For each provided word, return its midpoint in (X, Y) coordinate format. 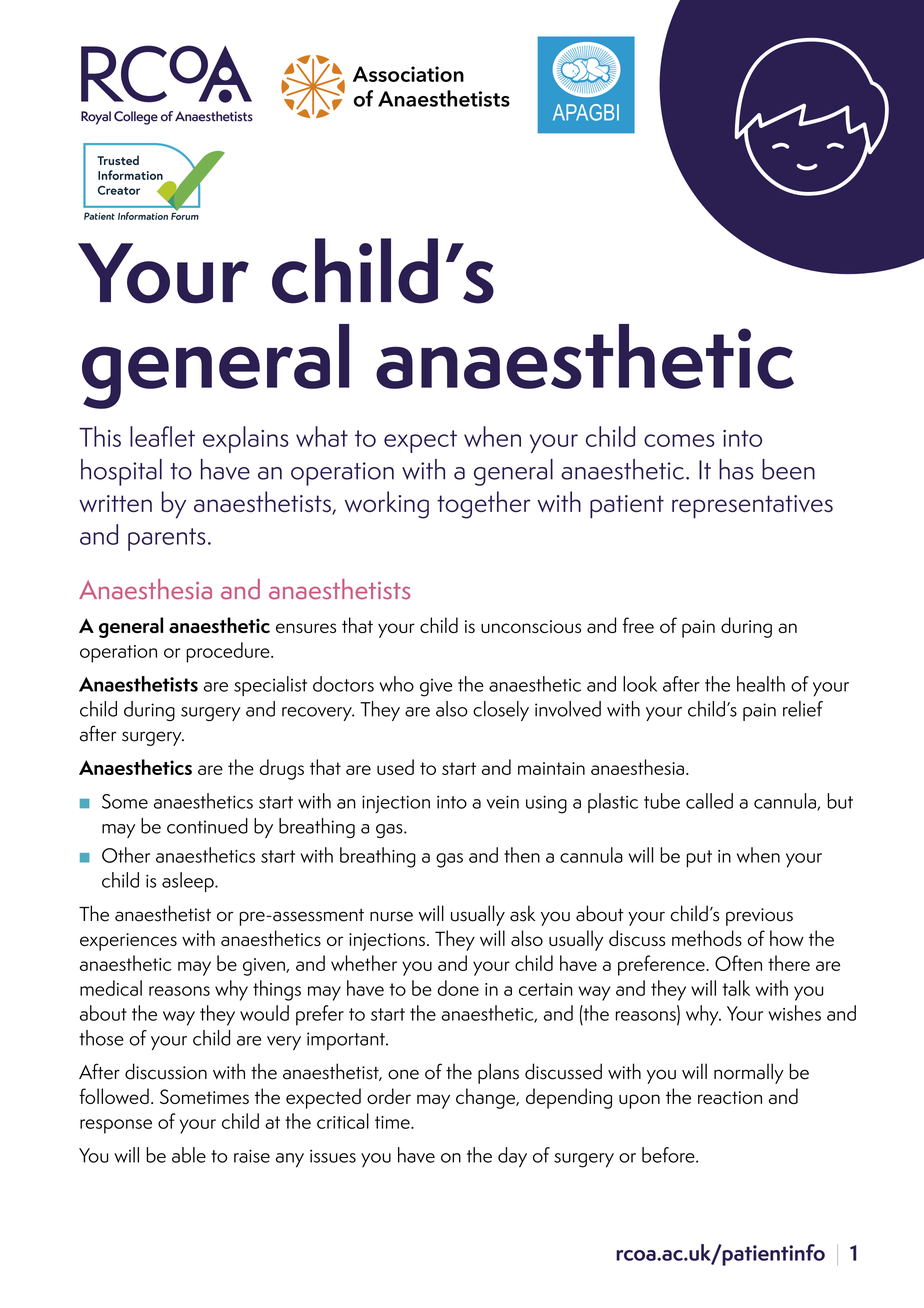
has (736, 469)
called (709, 801)
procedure (229, 652)
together (484, 505)
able (189, 1155)
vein (503, 802)
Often (738, 963)
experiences (128, 942)
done (458, 988)
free (638, 625)
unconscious (531, 626)
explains (246, 439)
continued (207, 826)
